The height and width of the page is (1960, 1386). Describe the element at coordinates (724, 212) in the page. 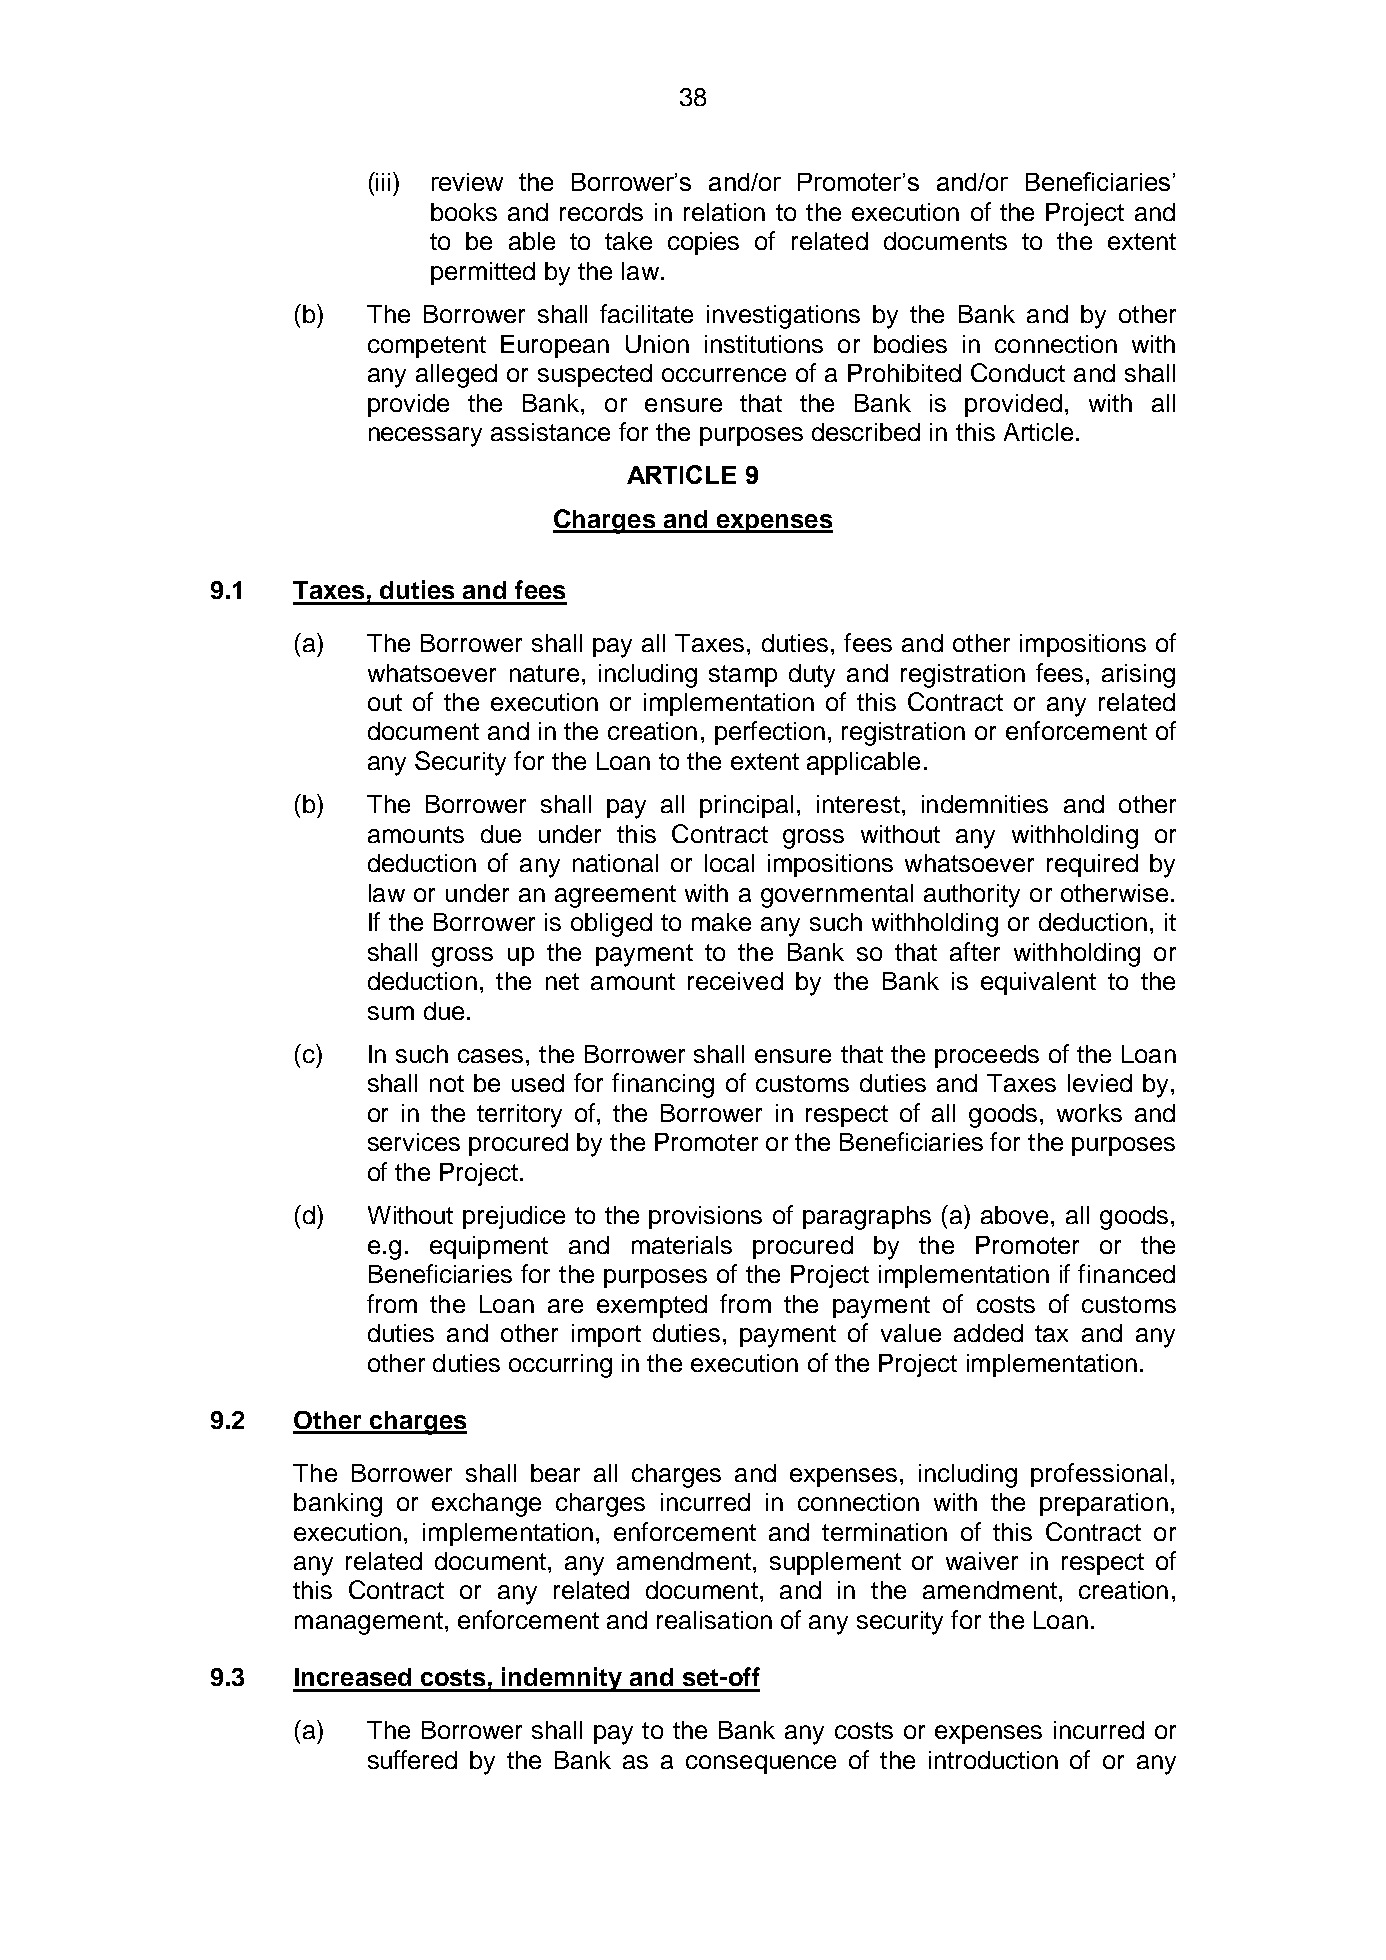

I see `relation` at that location.
